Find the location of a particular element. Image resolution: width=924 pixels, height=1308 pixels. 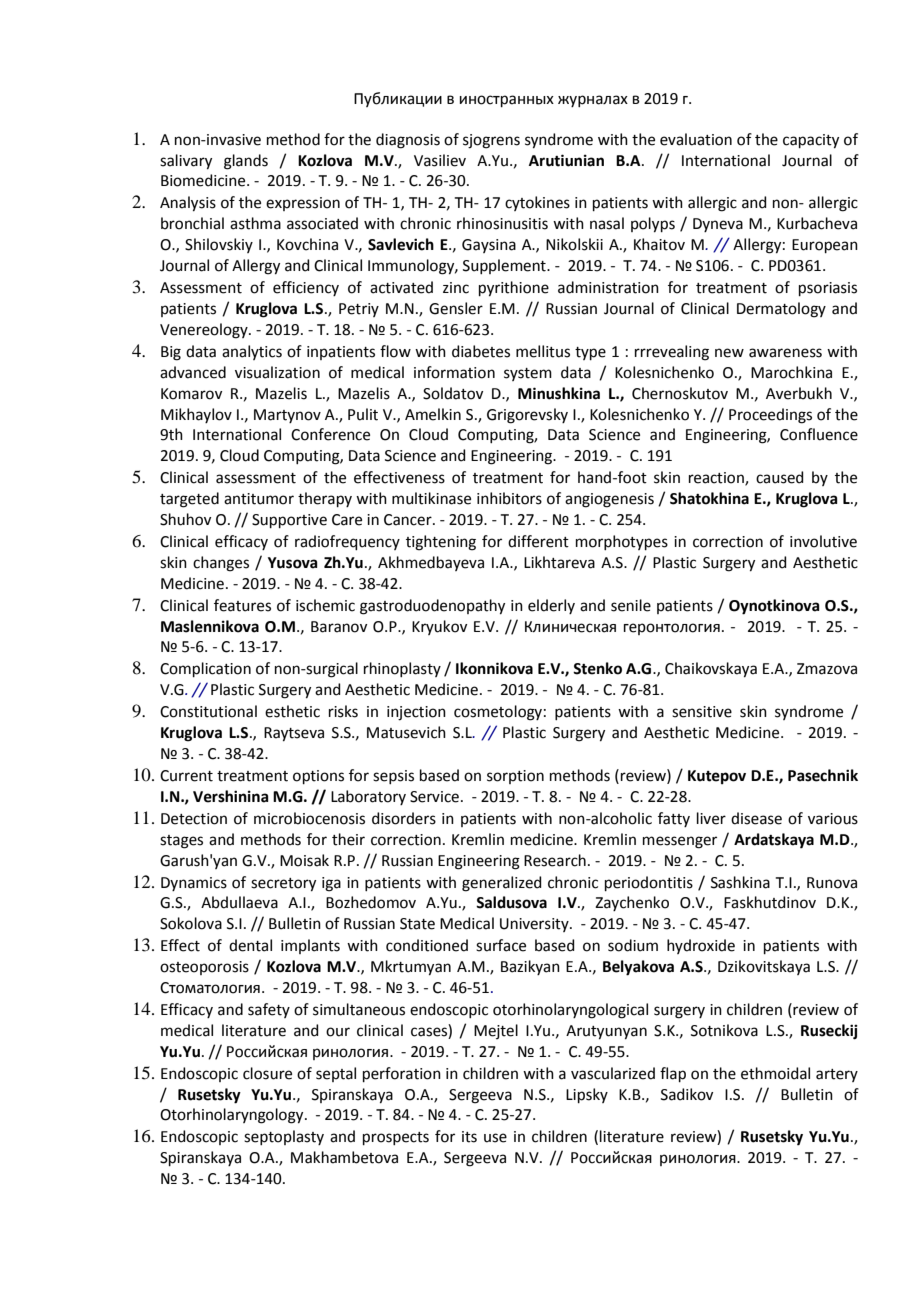

perforation is located at coordinates (402, 1074).
